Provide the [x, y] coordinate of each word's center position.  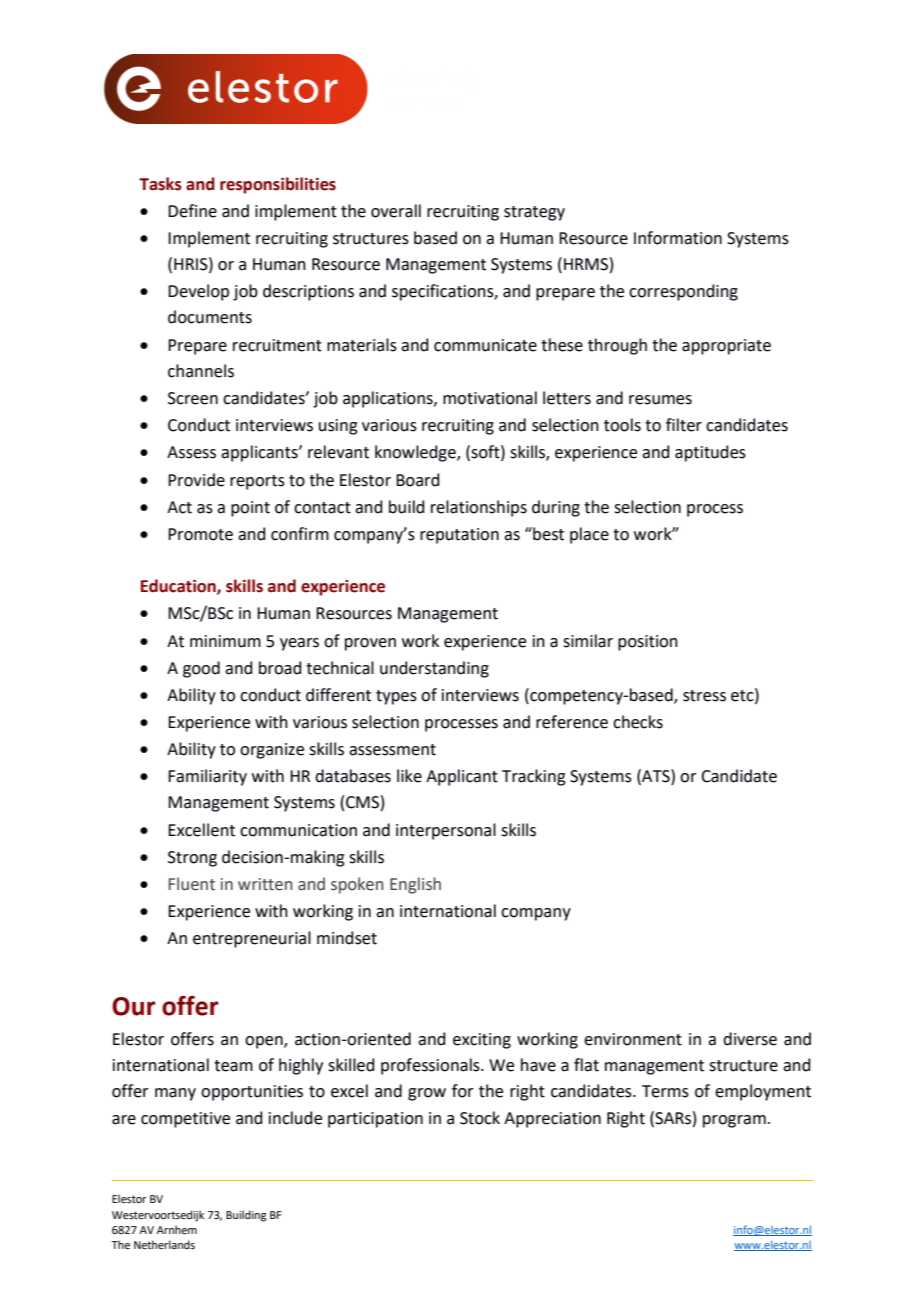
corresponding [683, 292]
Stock [480, 1118]
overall [396, 211]
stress [704, 696]
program [734, 1121]
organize [272, 751]
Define [192, 211]
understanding [434, 669]
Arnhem [177, 1229]
